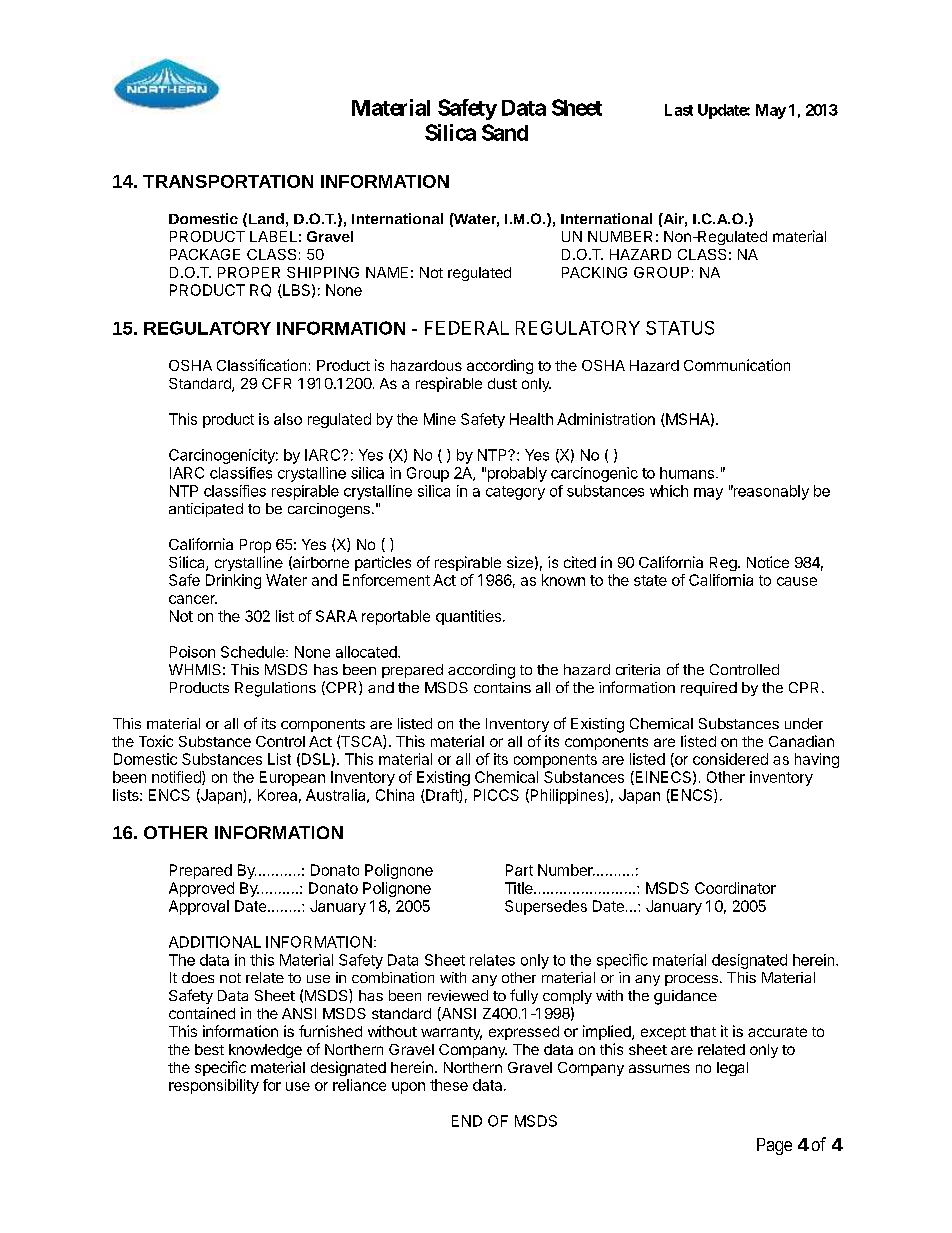 The width and height of the screenshot is (952, 1233). What do you see at coordinates (470, 617) in the screenshot?
I see `quantities` at bounding box center [470, 617].
